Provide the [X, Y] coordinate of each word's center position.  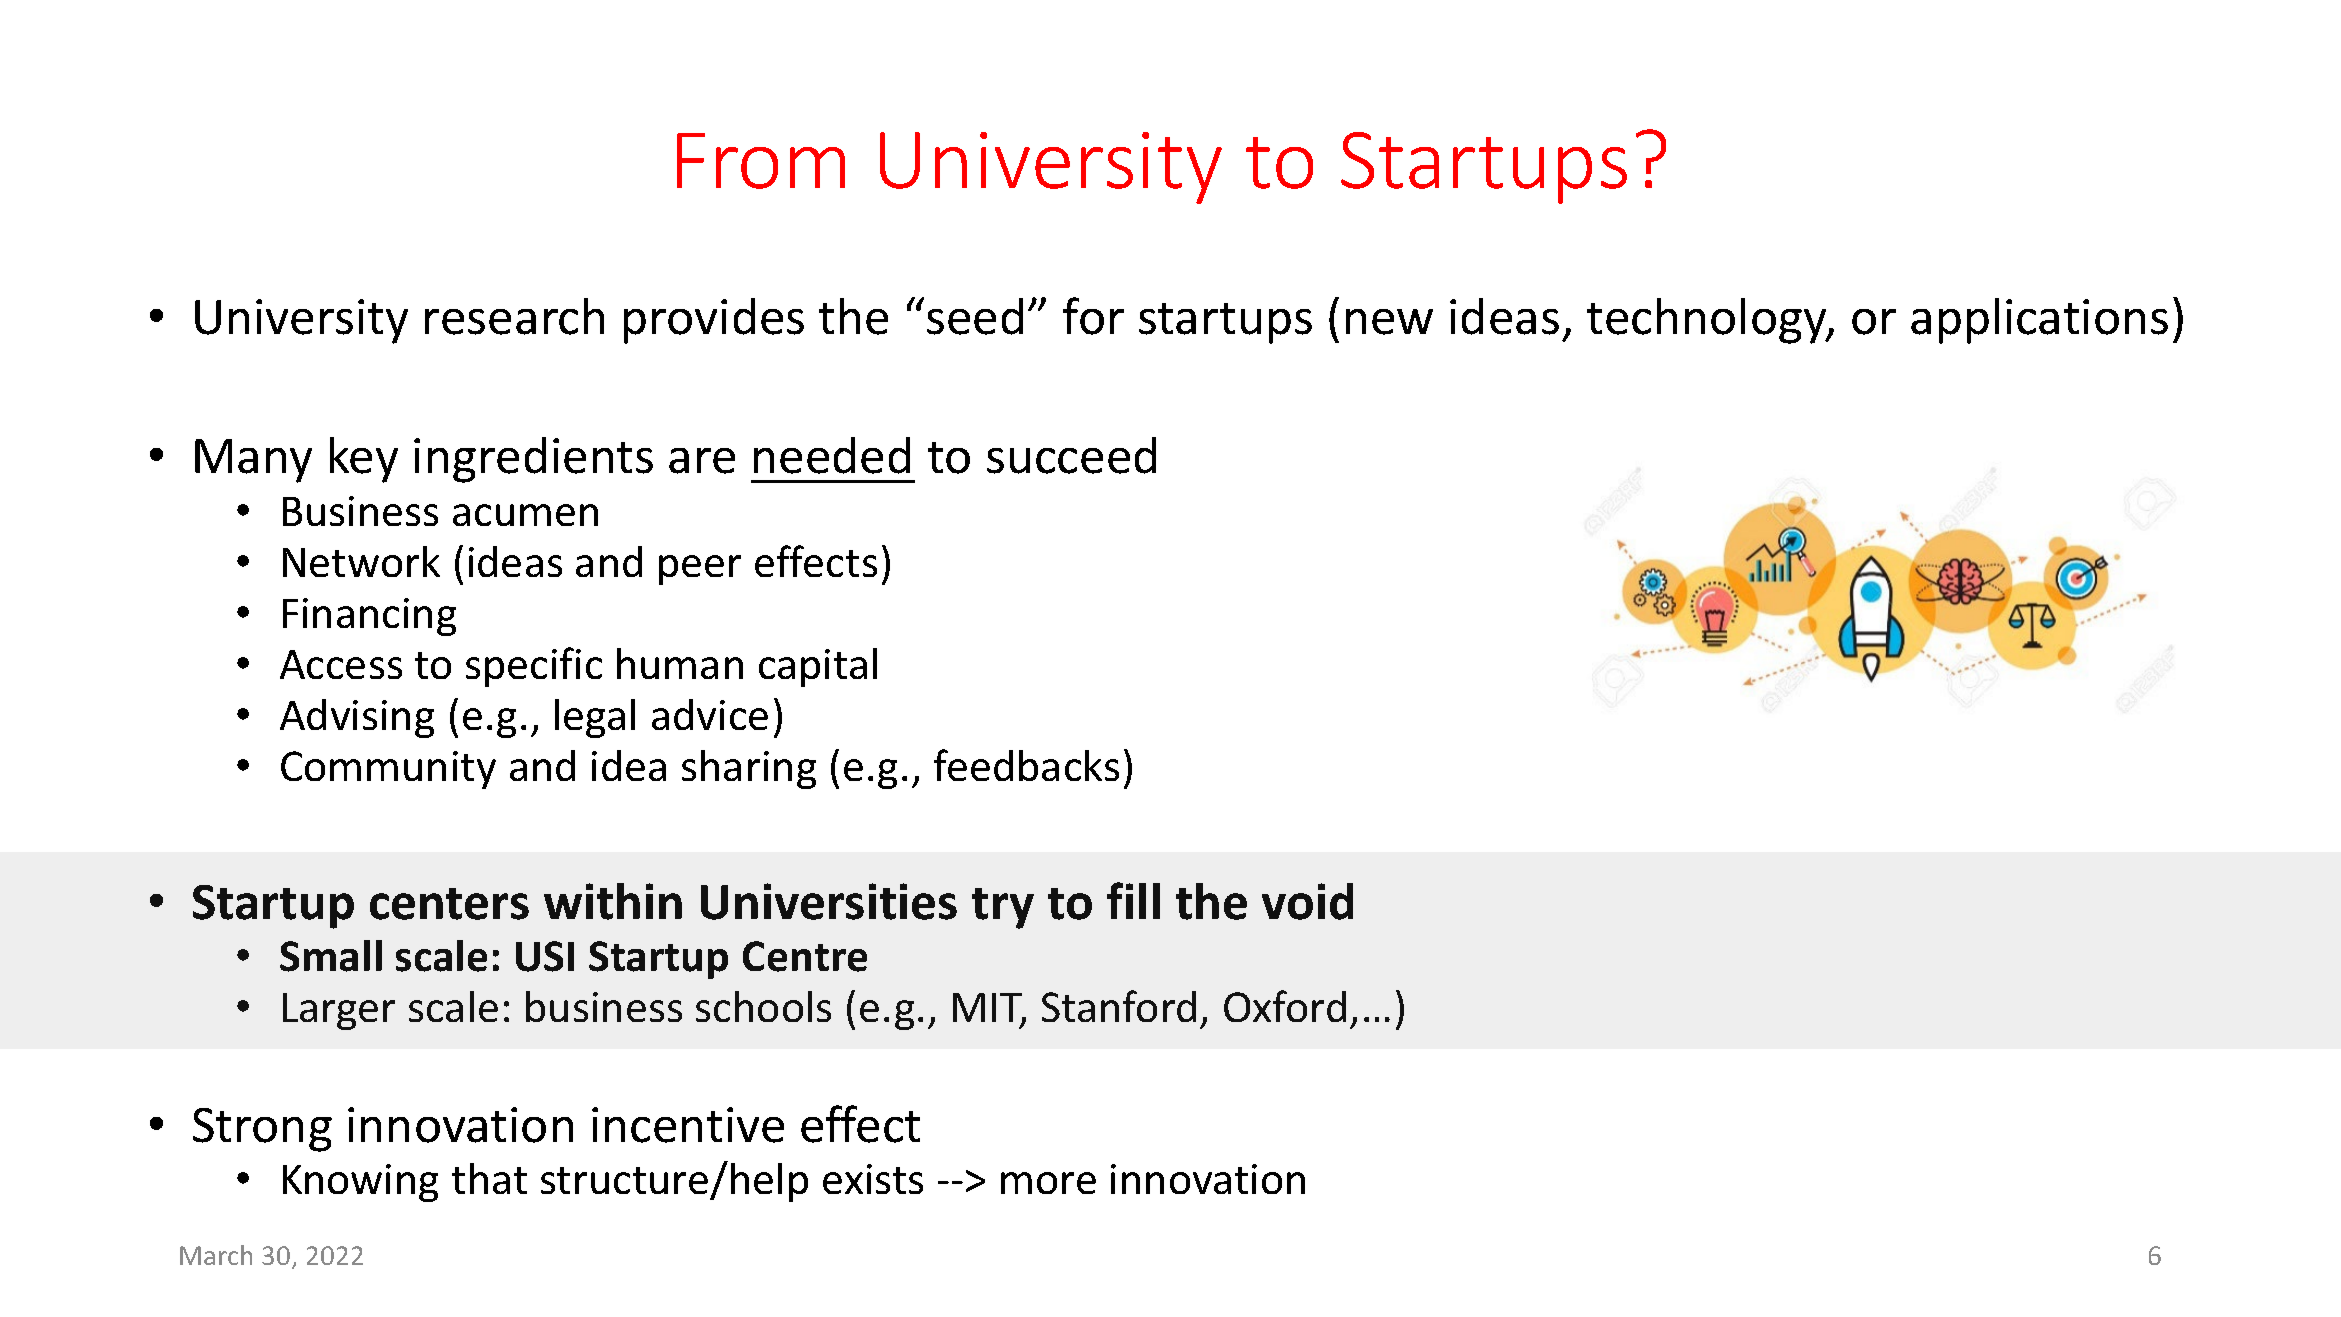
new [1389, 322]
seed [975, 316]
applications [2039, 321]
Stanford [1119, 1006]
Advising [357, 718]
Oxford [1285, 1006]
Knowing [360, 1183]
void [1307, 901]
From [761, 161]
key [364, 460]
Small [331, 956]
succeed [1071, 455]
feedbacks [1026, 765]
